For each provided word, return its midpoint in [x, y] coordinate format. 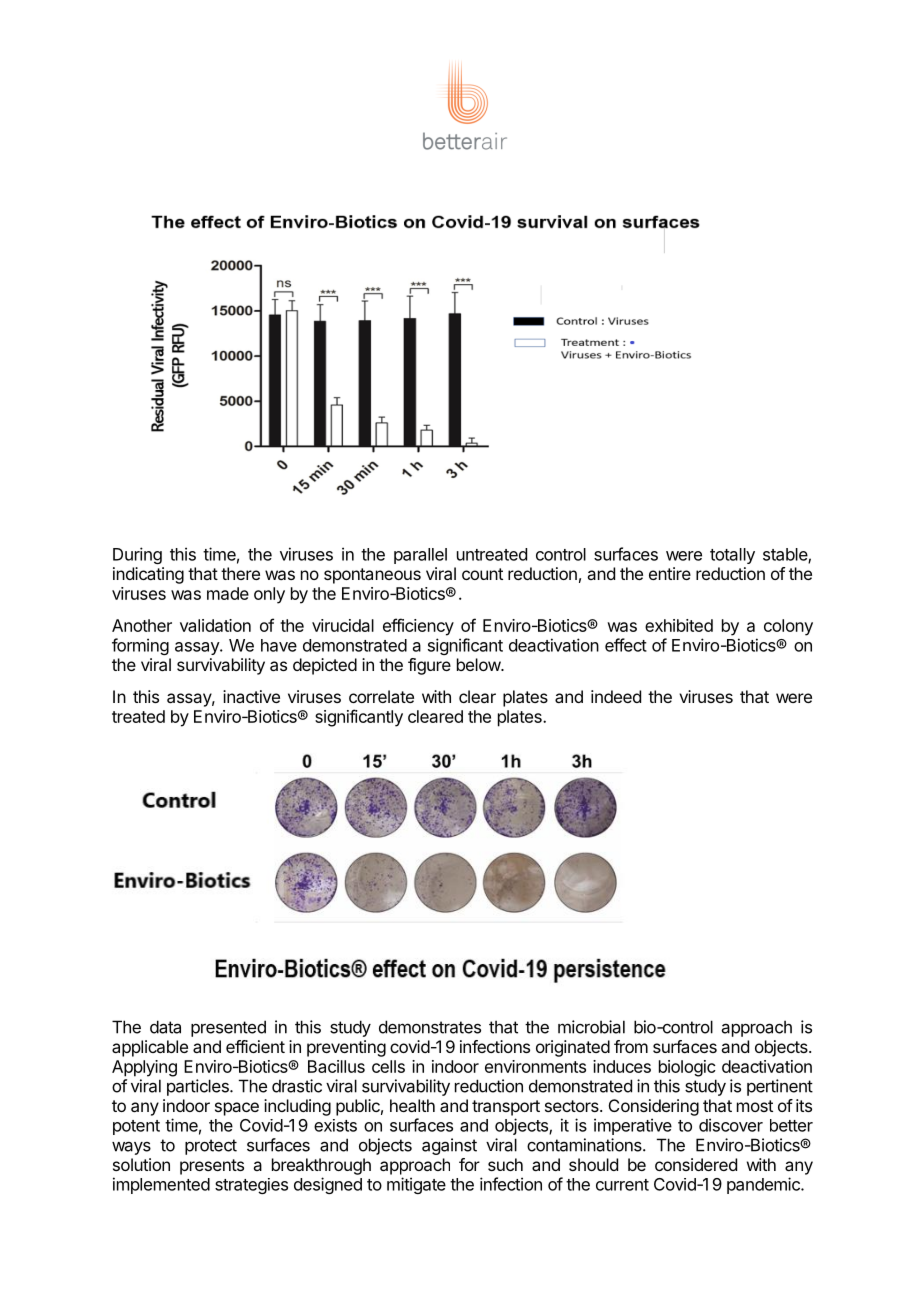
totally [732, 556]
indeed [616, 696]
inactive [251, 696]
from [631, 1046]
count [482, 574]
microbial [591, 1027]
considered [696, 1164]
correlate [381, 696]
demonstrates [430, 1027]
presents [212, 1167]
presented [228, 1028]
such [505, 1164]
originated [573, 1048]
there [240, 573]
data [165, 1027]
